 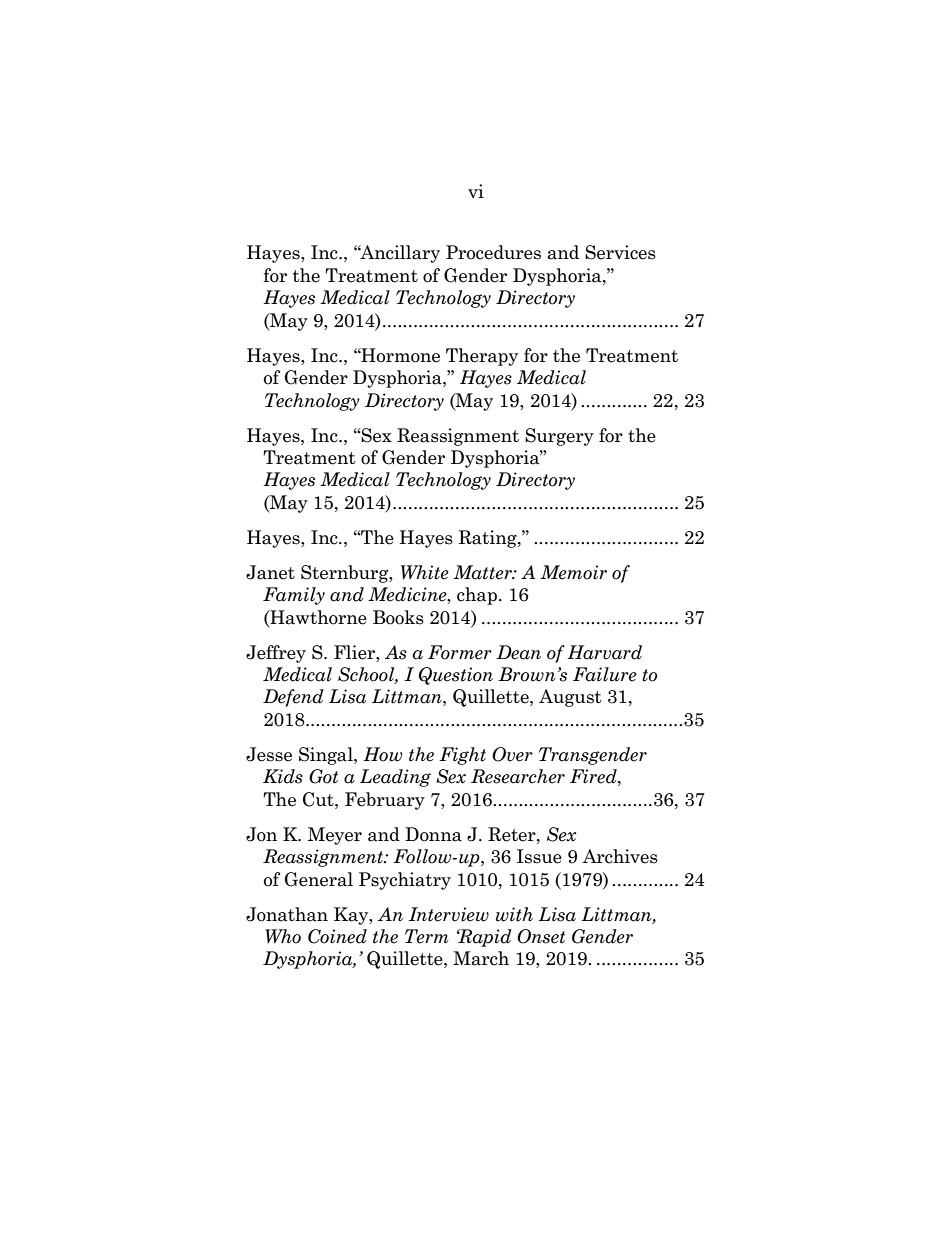 I want to click on Coined, so click(x=337, y=936).
